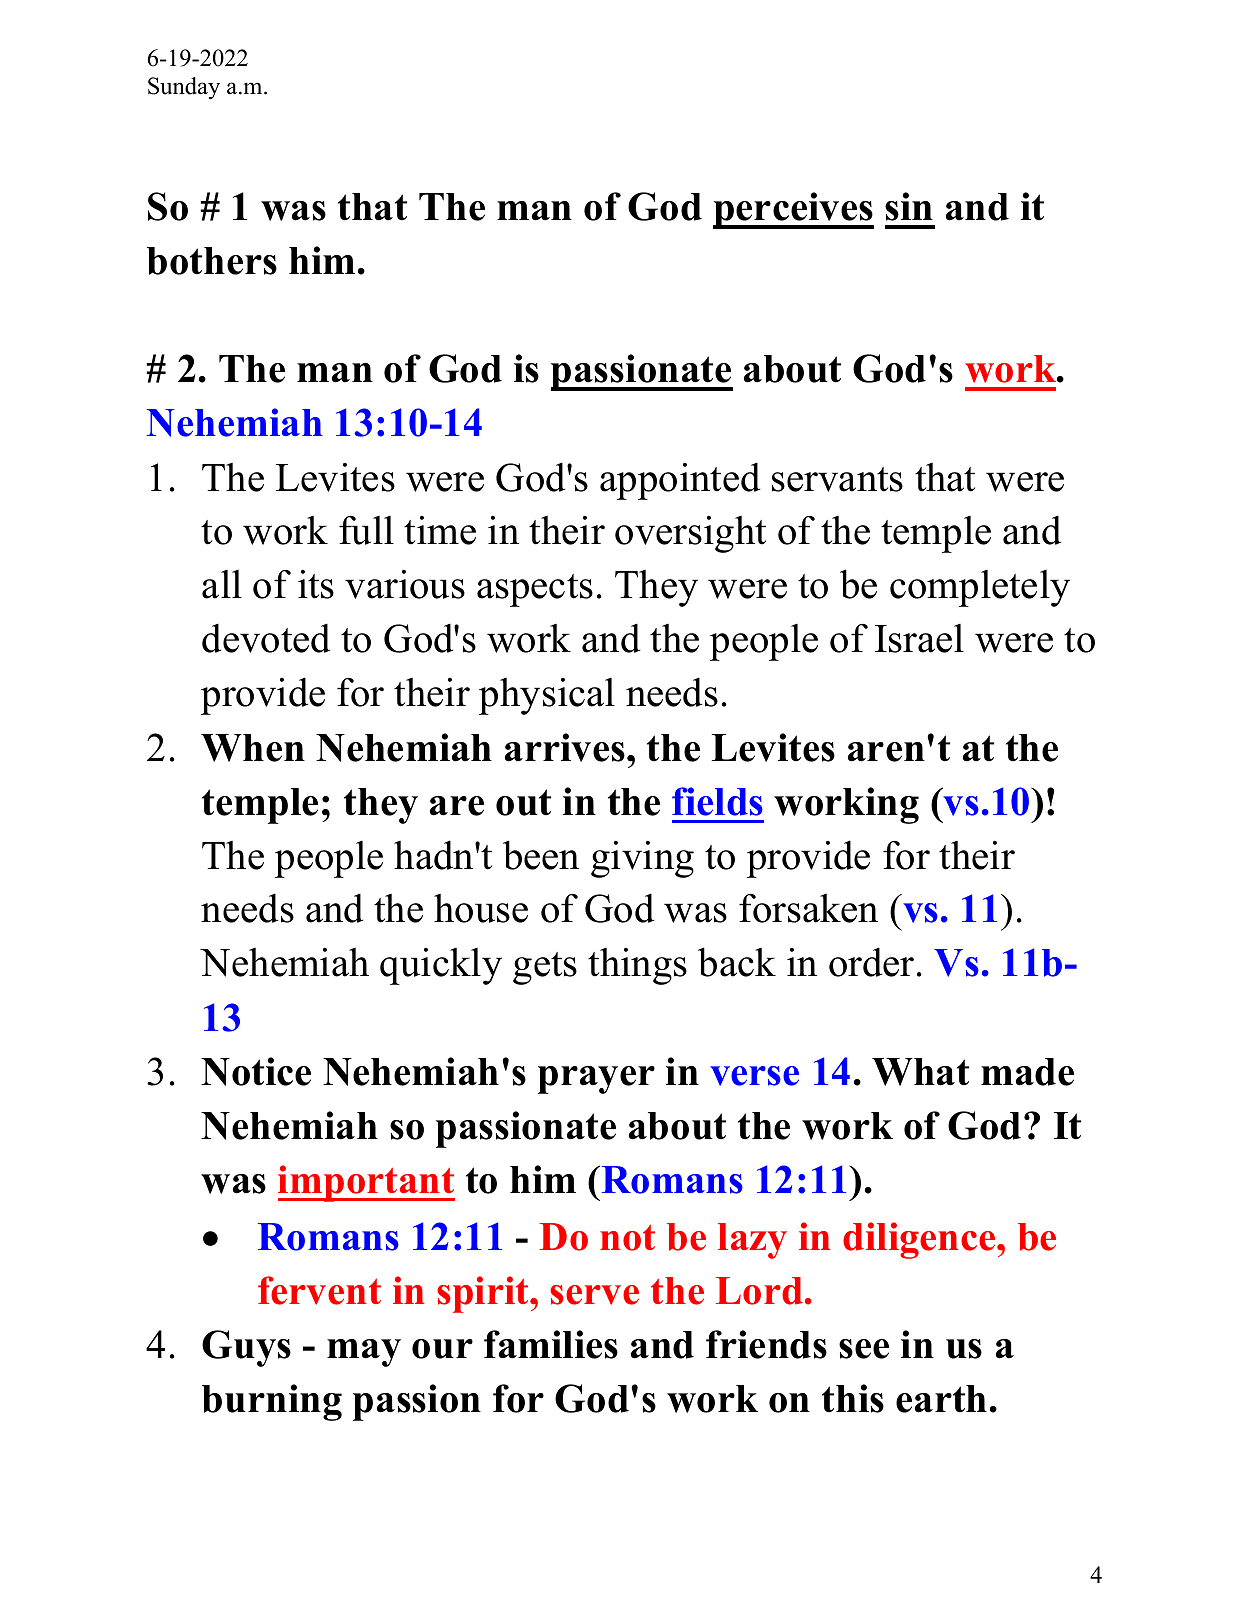 This document has width=1250, height=1618. I want to click on sin, so click(909, 206).
